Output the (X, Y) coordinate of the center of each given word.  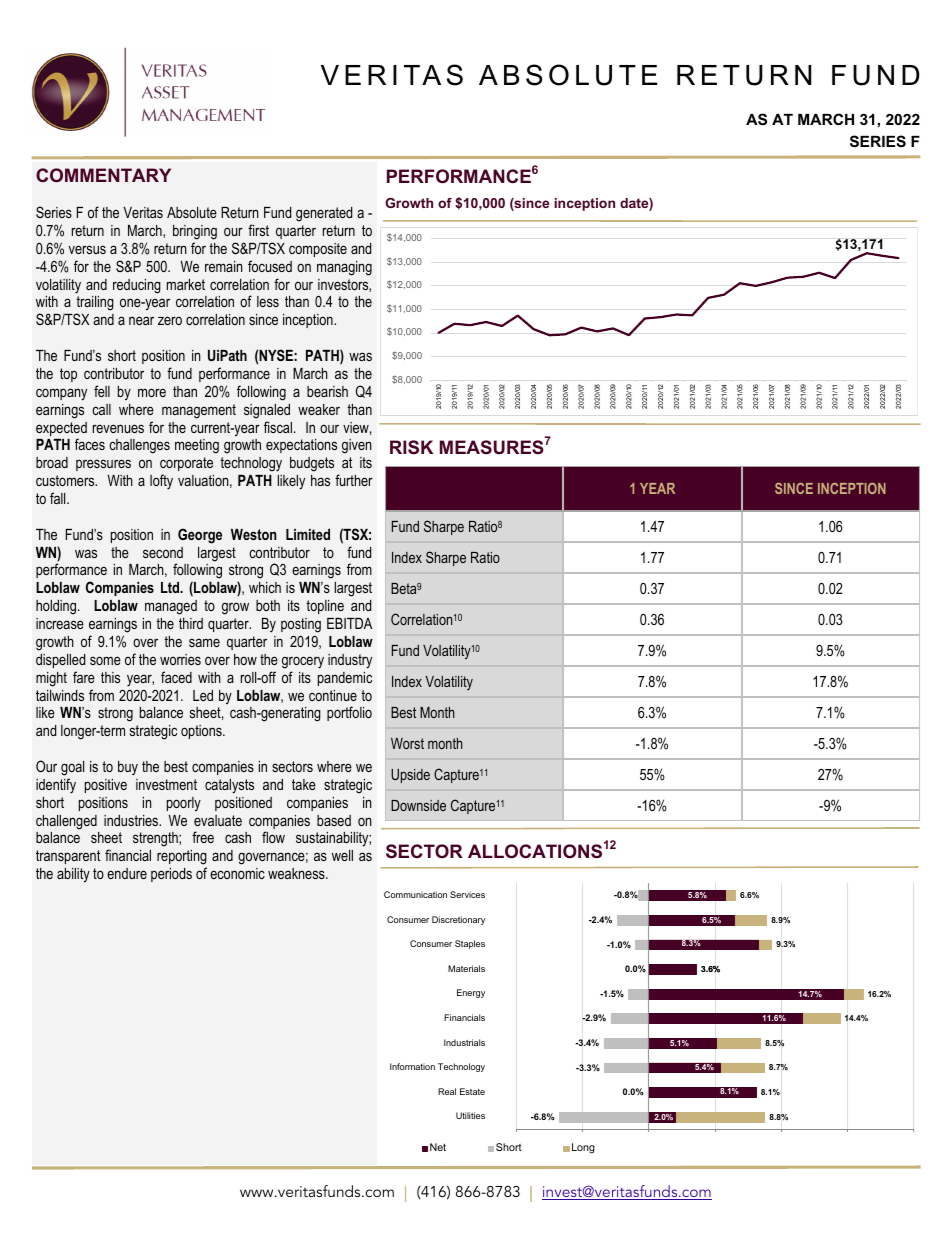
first (258, 230)
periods (171, 875)
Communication (415, 894)
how (245, 659)
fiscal (278, 427)
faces (90, 444)
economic (237, 873)
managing (344, 268)
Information (412, 1066)
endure (127, 873)
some (105, 660)
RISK (411, 447)
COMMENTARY (103, 175)
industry (350, 661)
